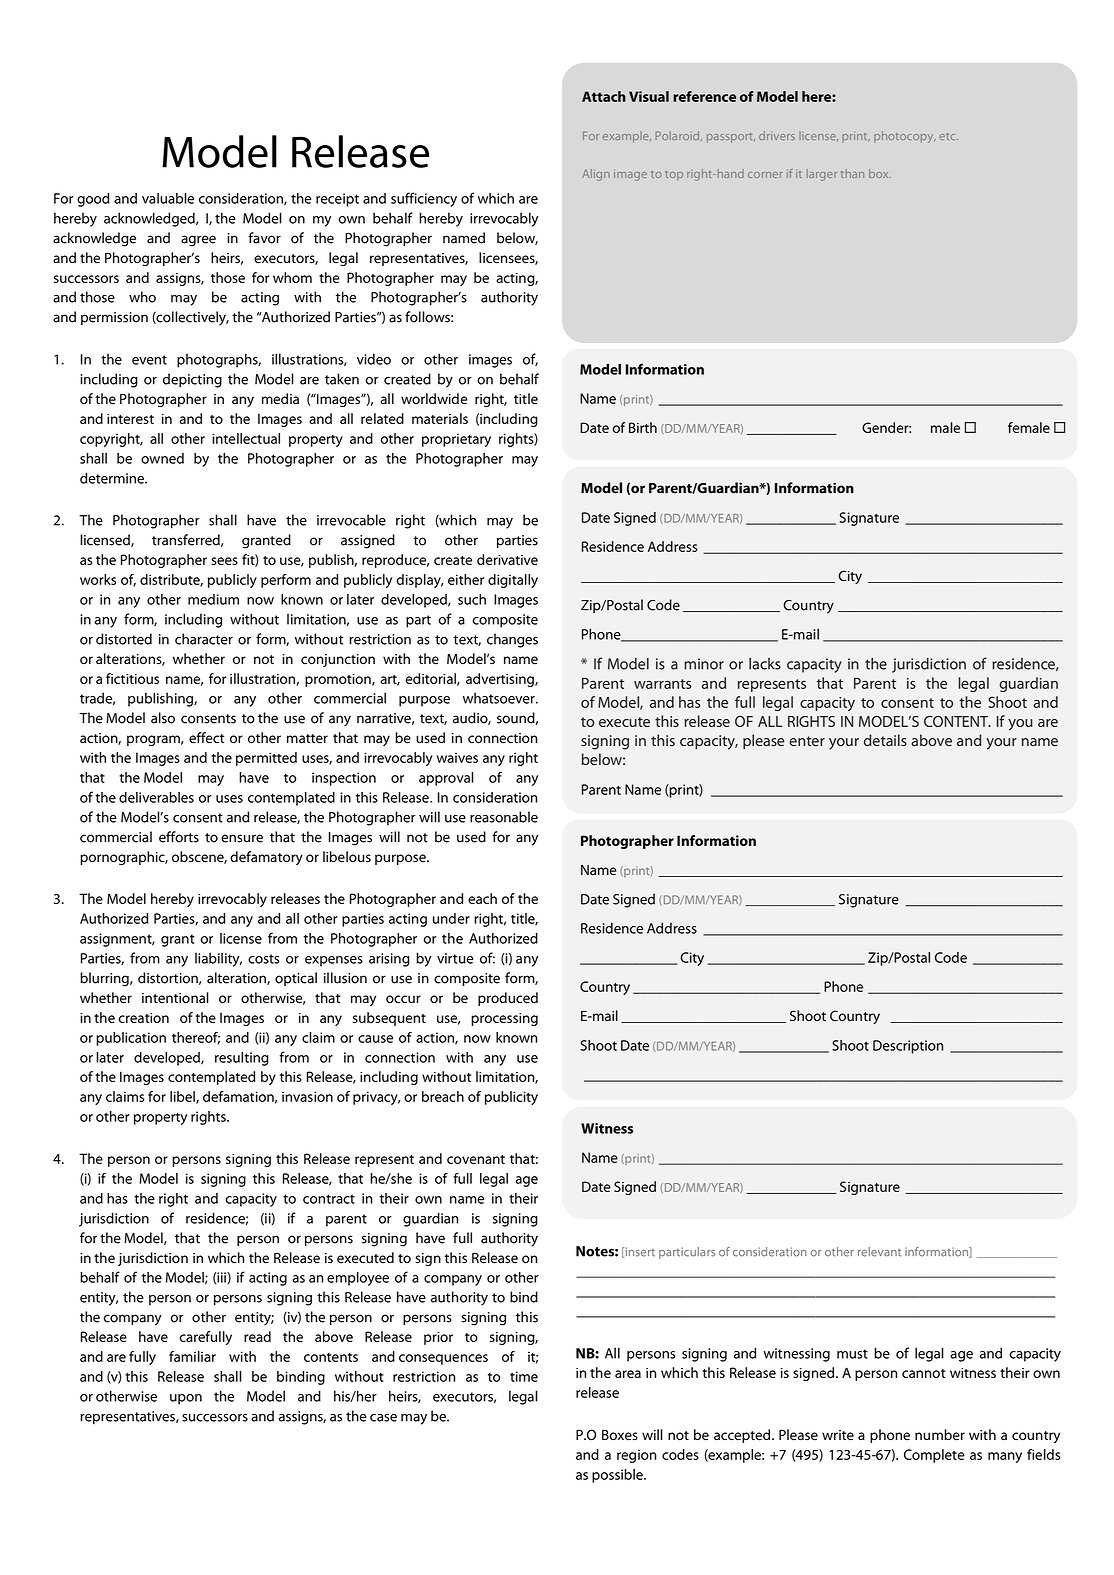  What do you see at coordinates (175, 998) in the page?
I see `intentional` at bounding box center [175, 998].
